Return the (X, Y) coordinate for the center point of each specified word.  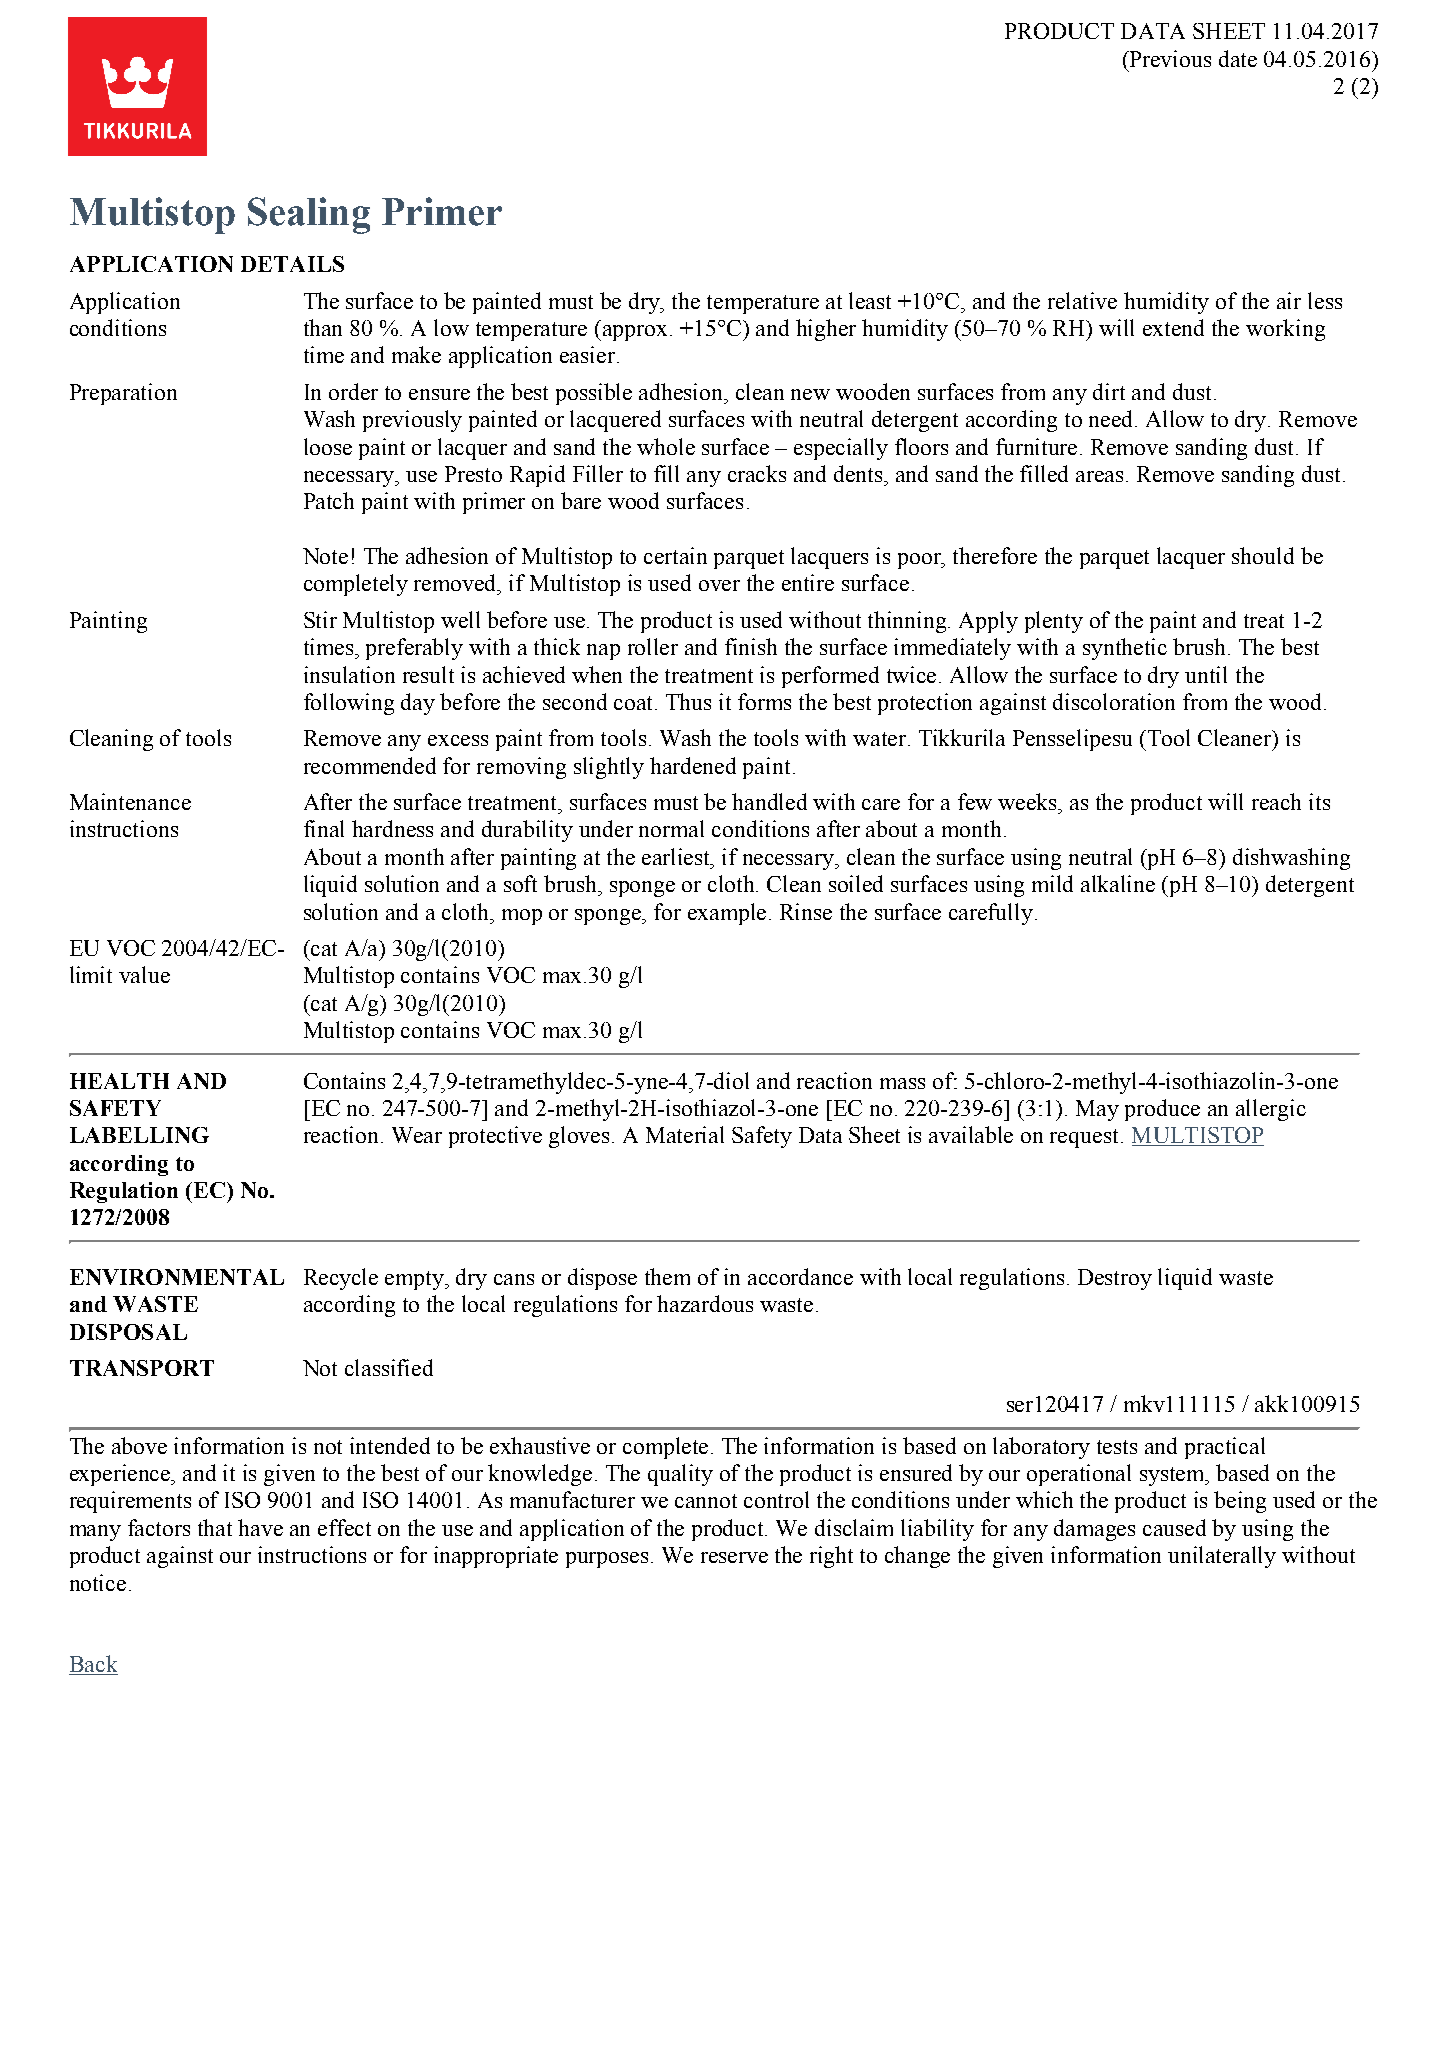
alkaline (1118, 883)
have (260, 1527)
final (324, 828)
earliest (677, 858)
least (870, 300)
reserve (734, 1557)
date (1238, 58)
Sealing (309, 215)
